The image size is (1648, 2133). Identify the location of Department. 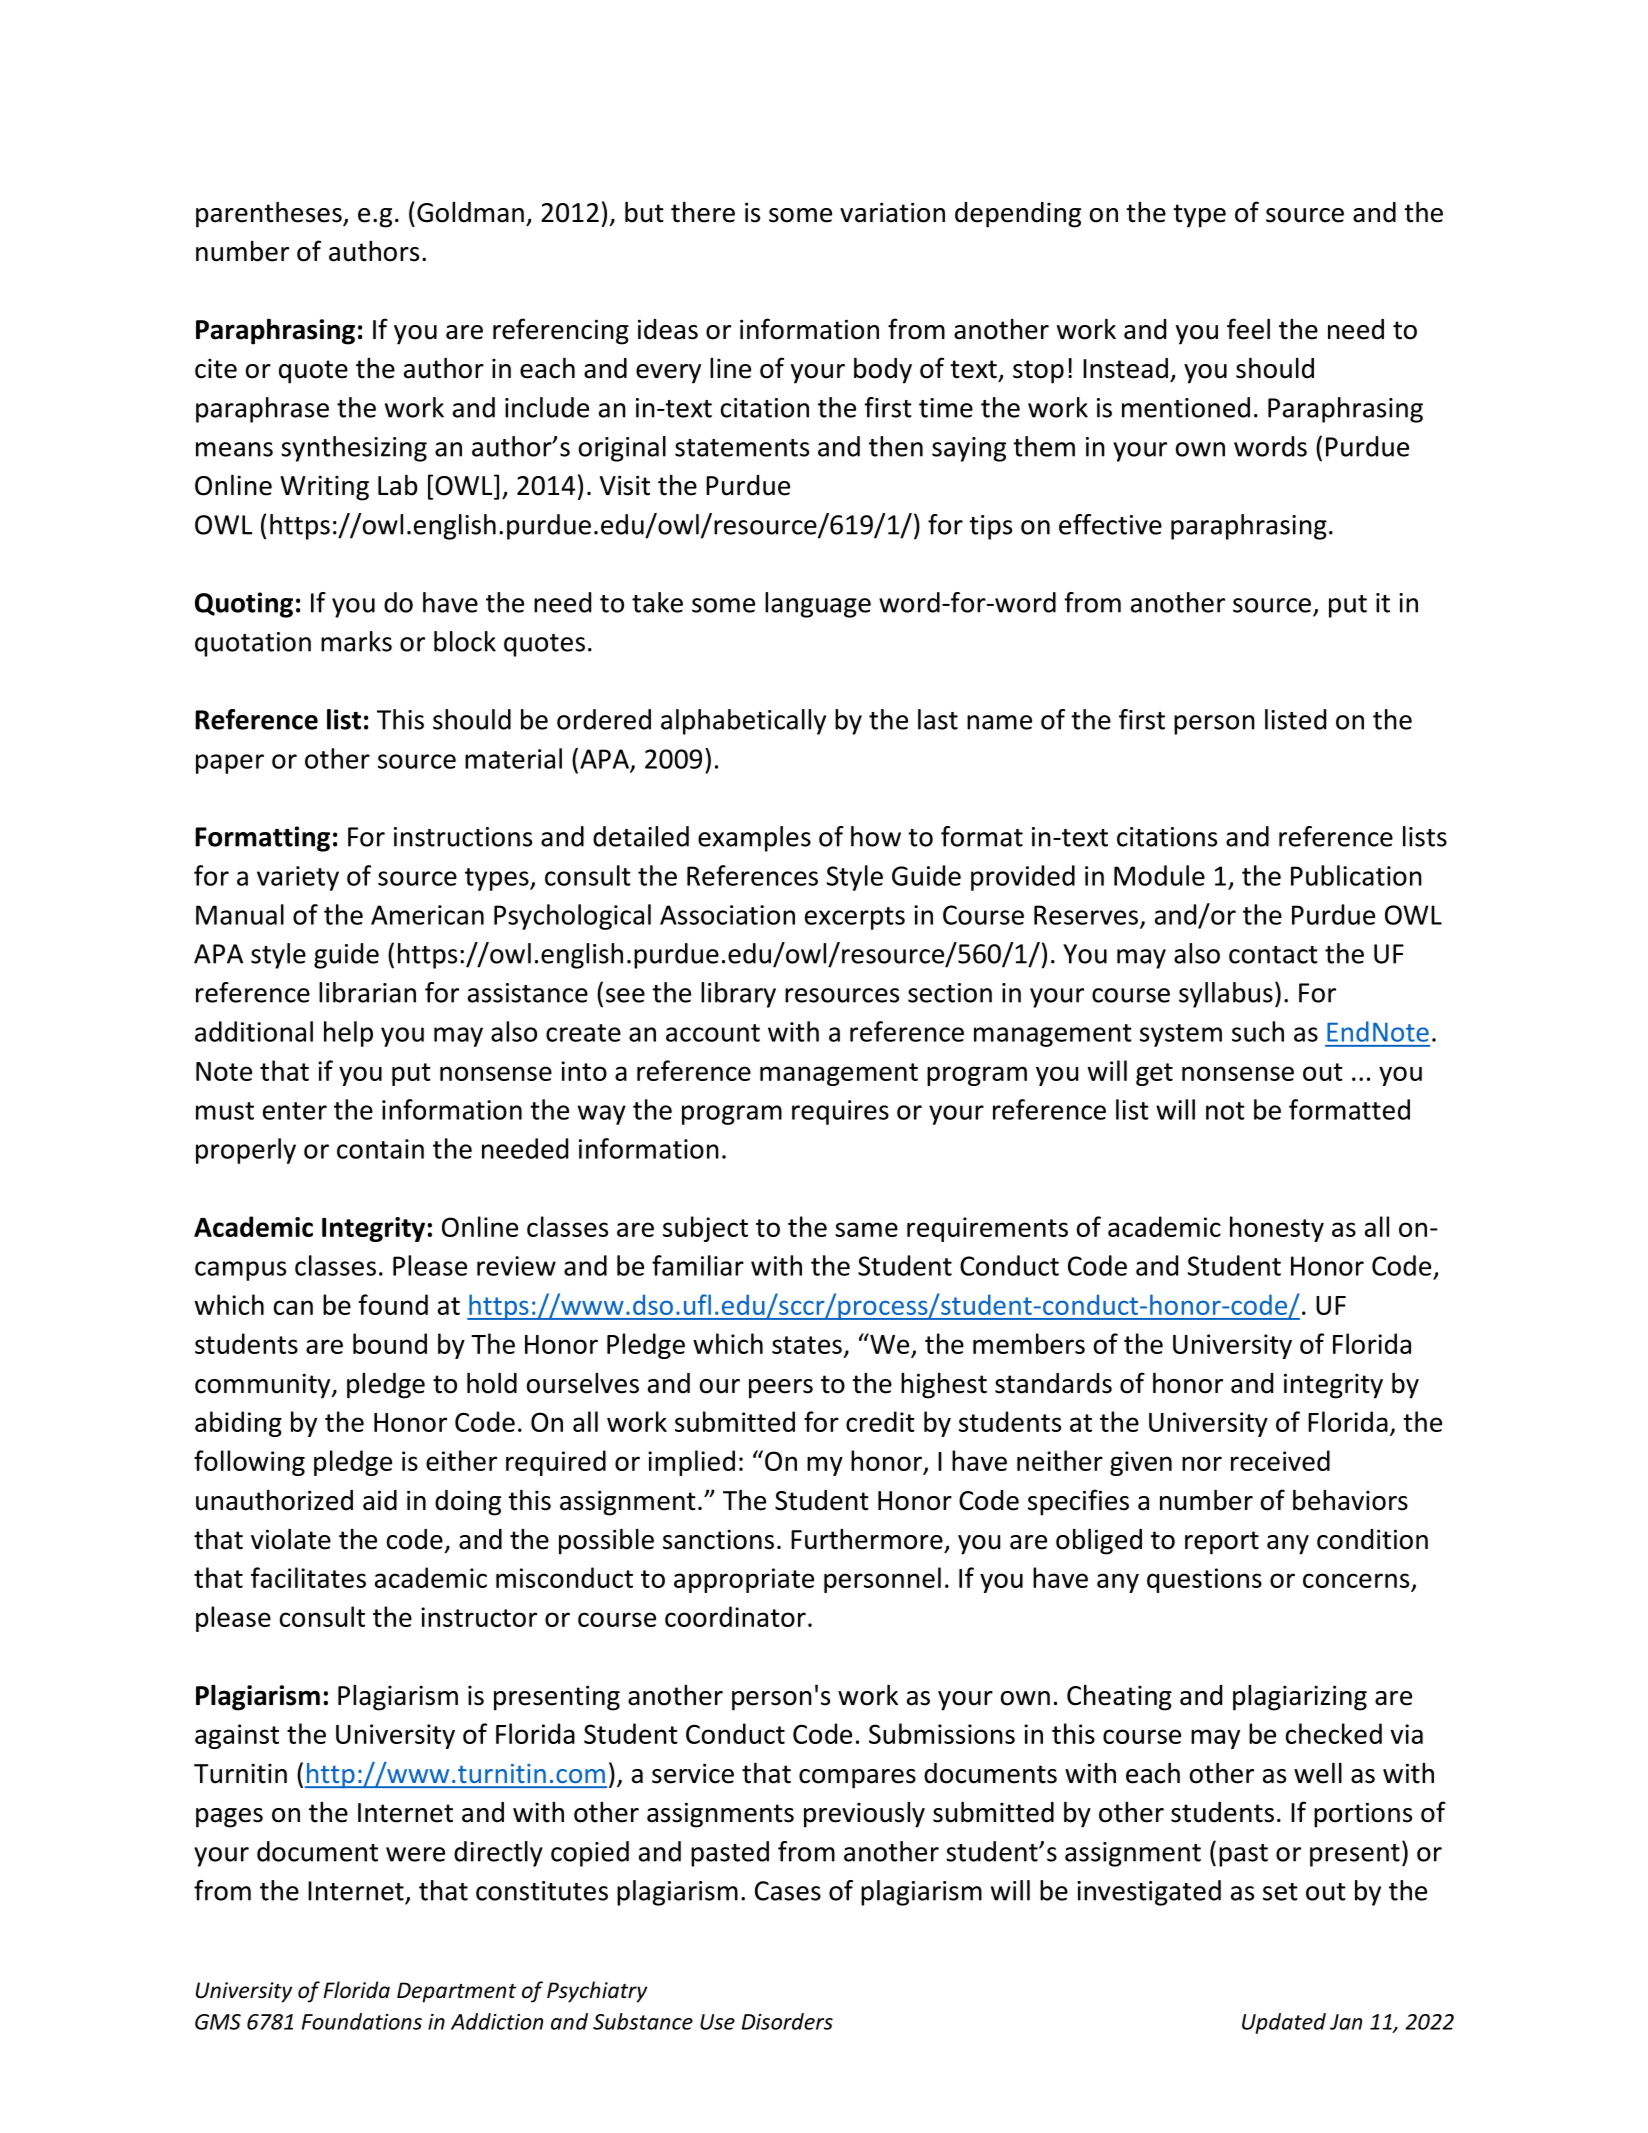
(456, 1992).
